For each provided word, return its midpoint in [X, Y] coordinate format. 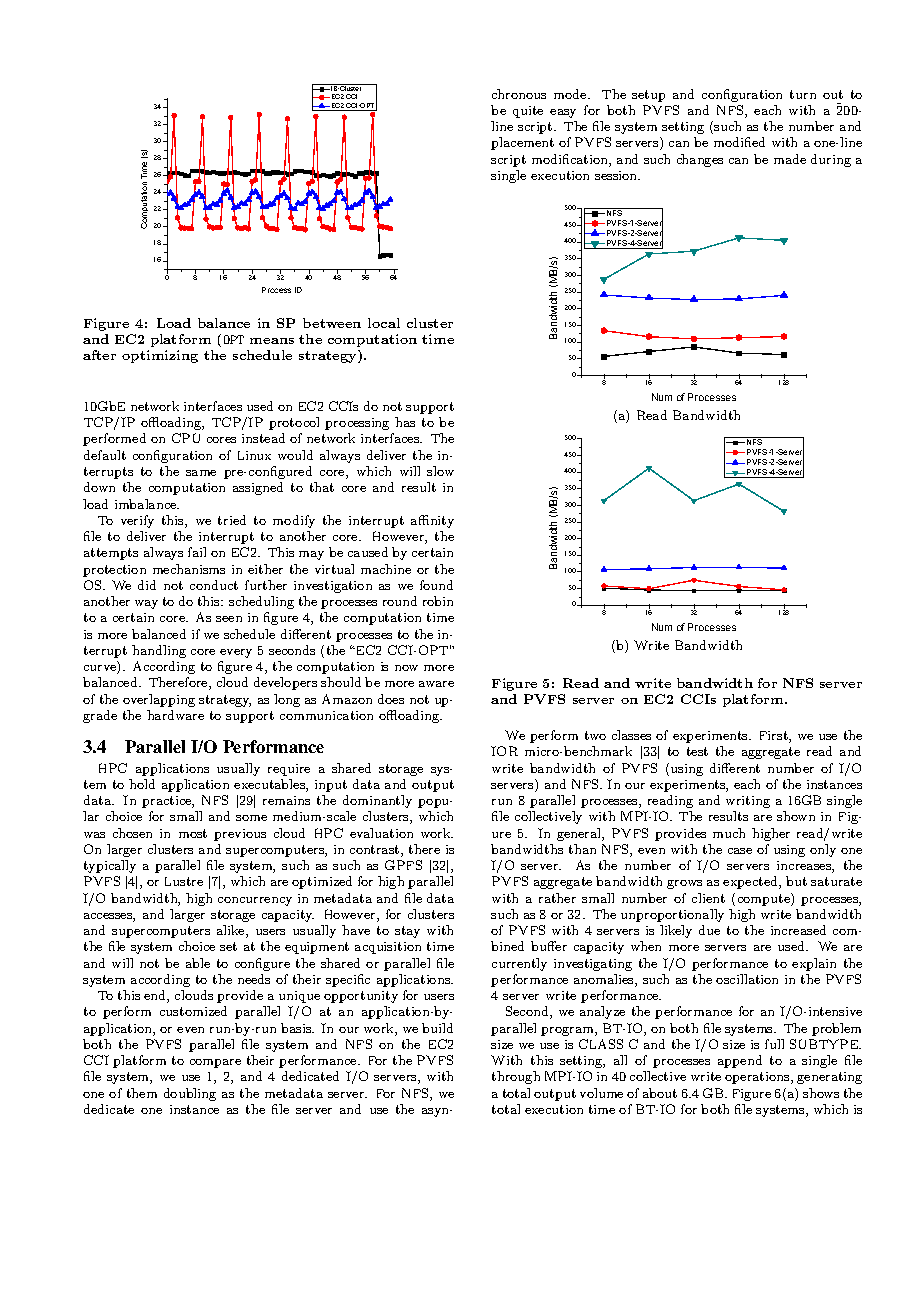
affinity [432, 521]
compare [215, 1063]
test [697, 751]
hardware [175, 715]
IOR [504, 751]
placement [522, 143]
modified [739, 142]
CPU [186, 438]
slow [440, 471]
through [516, 1077]
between [332, 323]
